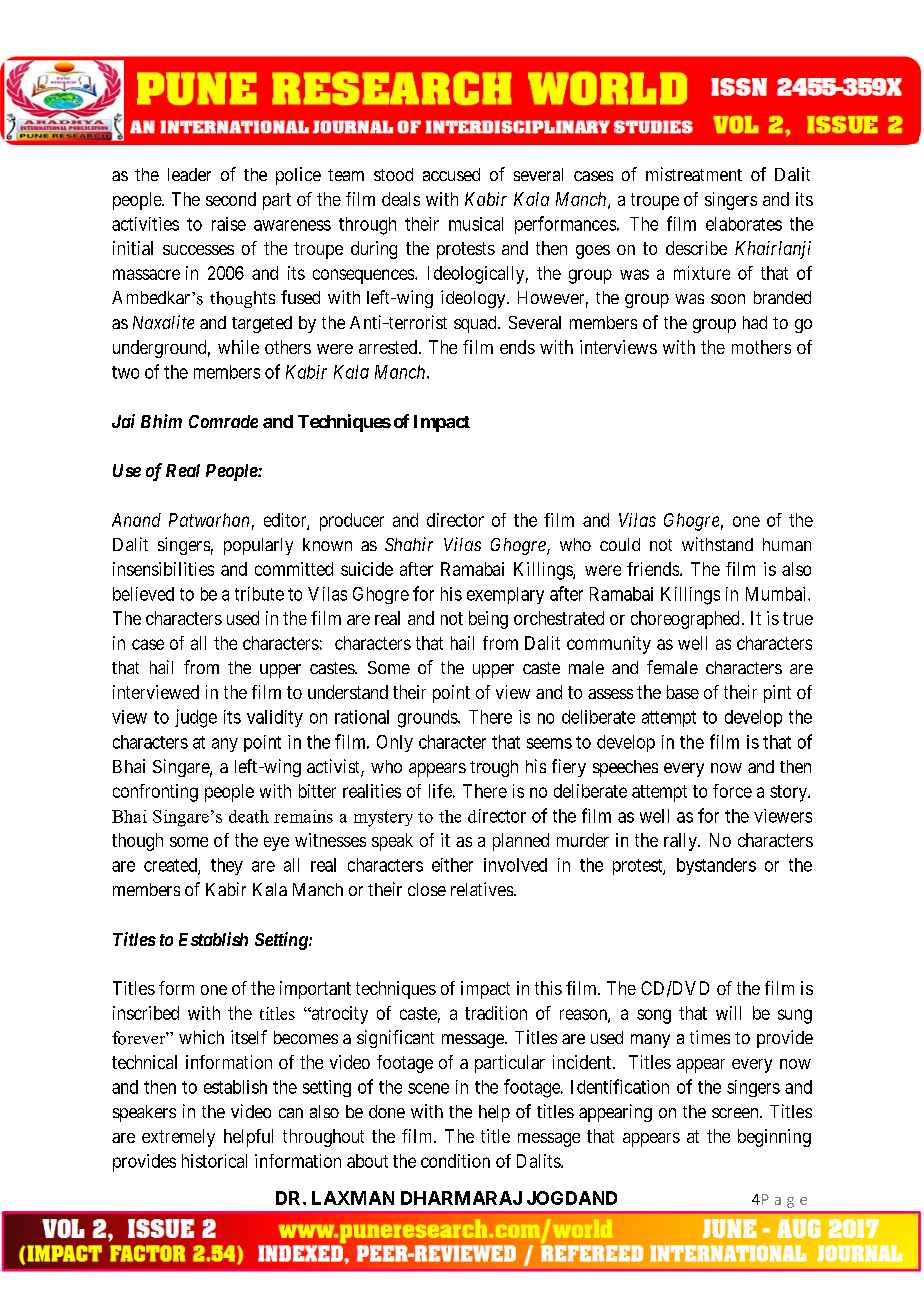 Image resolution: width=924 pixels, height=1308 pixels. I want to click on judge, so click(196, 718).
